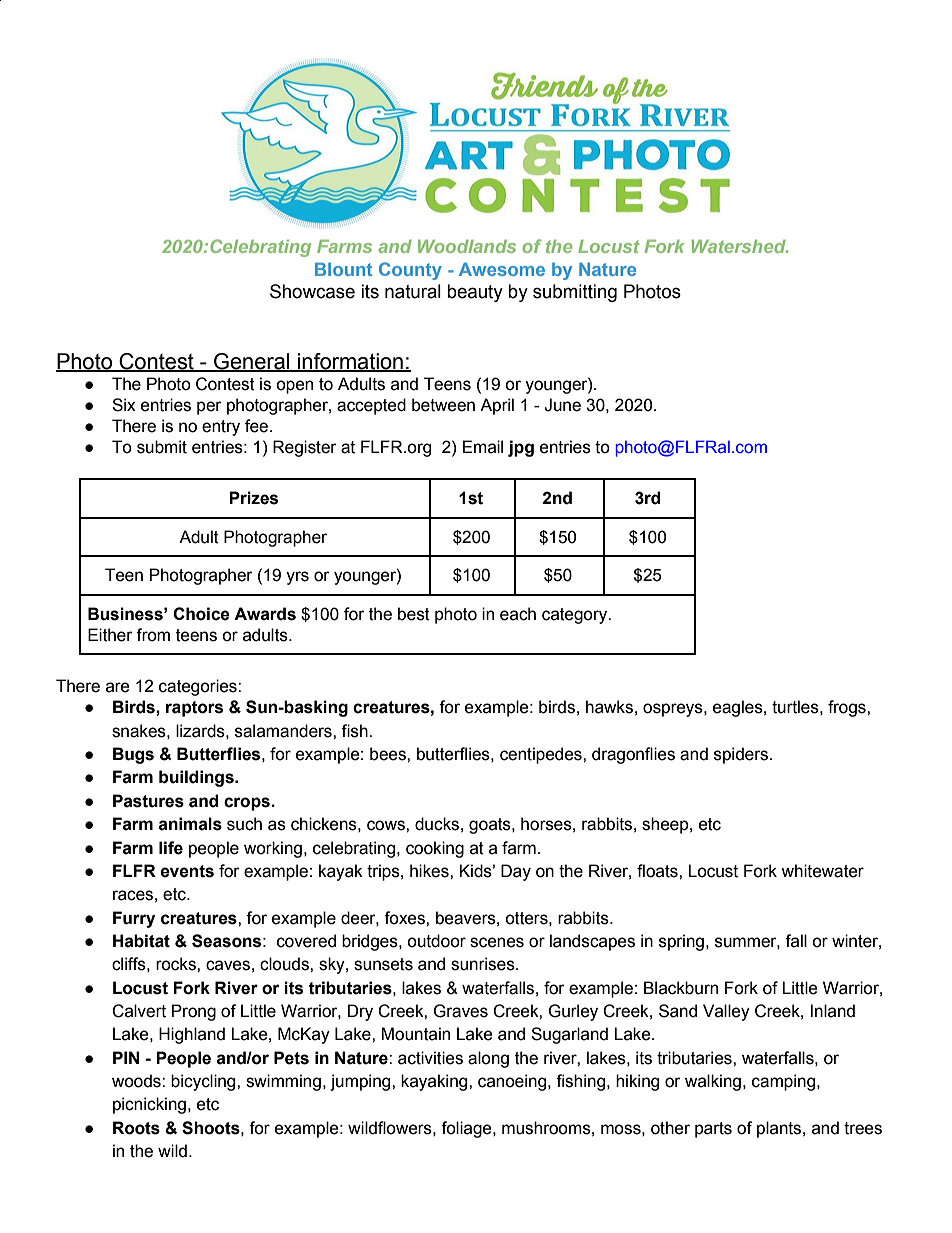  Describe the element at coordinates (253, 498) in the screenshot. I see `Prizes` at that location.
